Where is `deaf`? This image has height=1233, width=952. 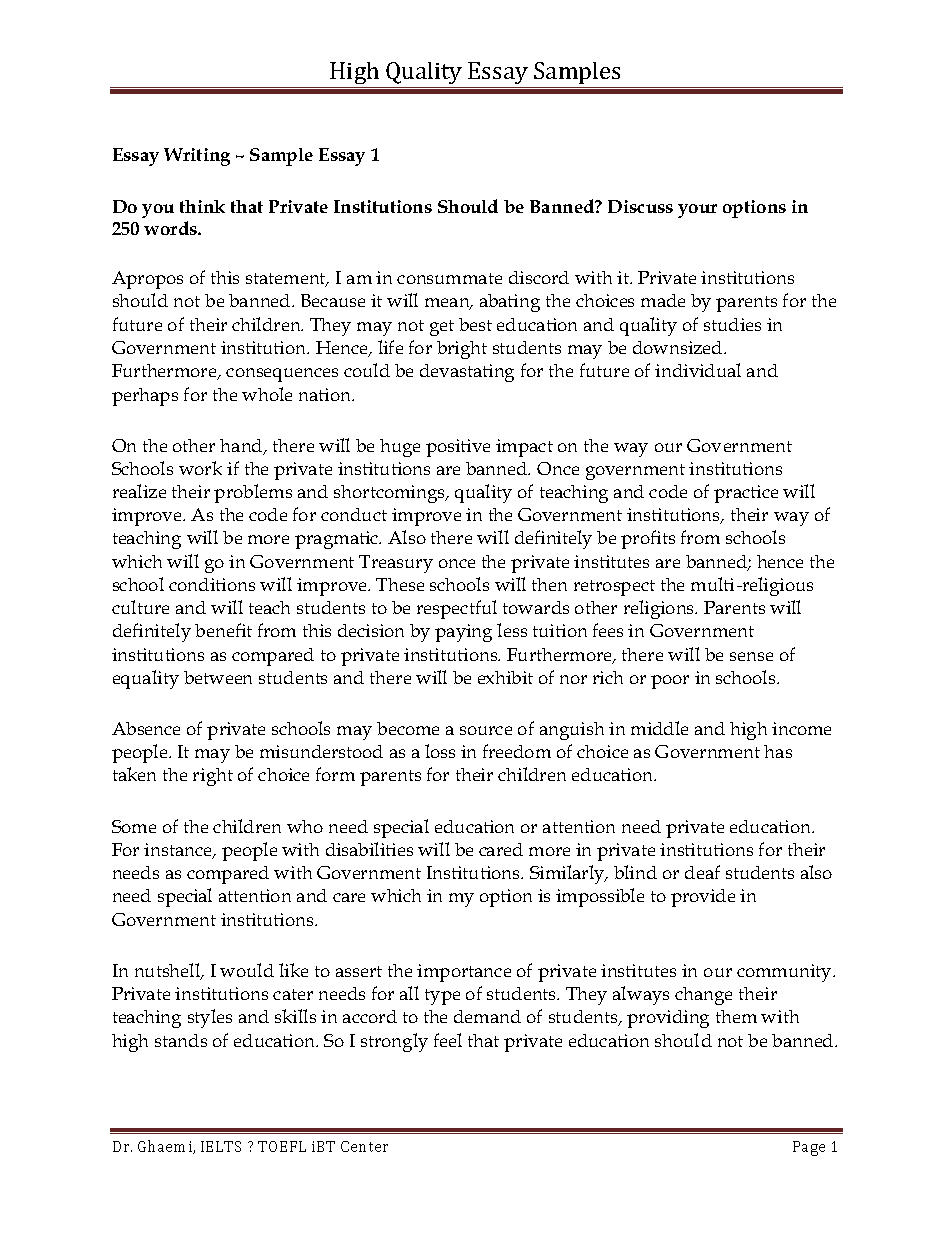
deaf is located at coordinates (702, 872).
